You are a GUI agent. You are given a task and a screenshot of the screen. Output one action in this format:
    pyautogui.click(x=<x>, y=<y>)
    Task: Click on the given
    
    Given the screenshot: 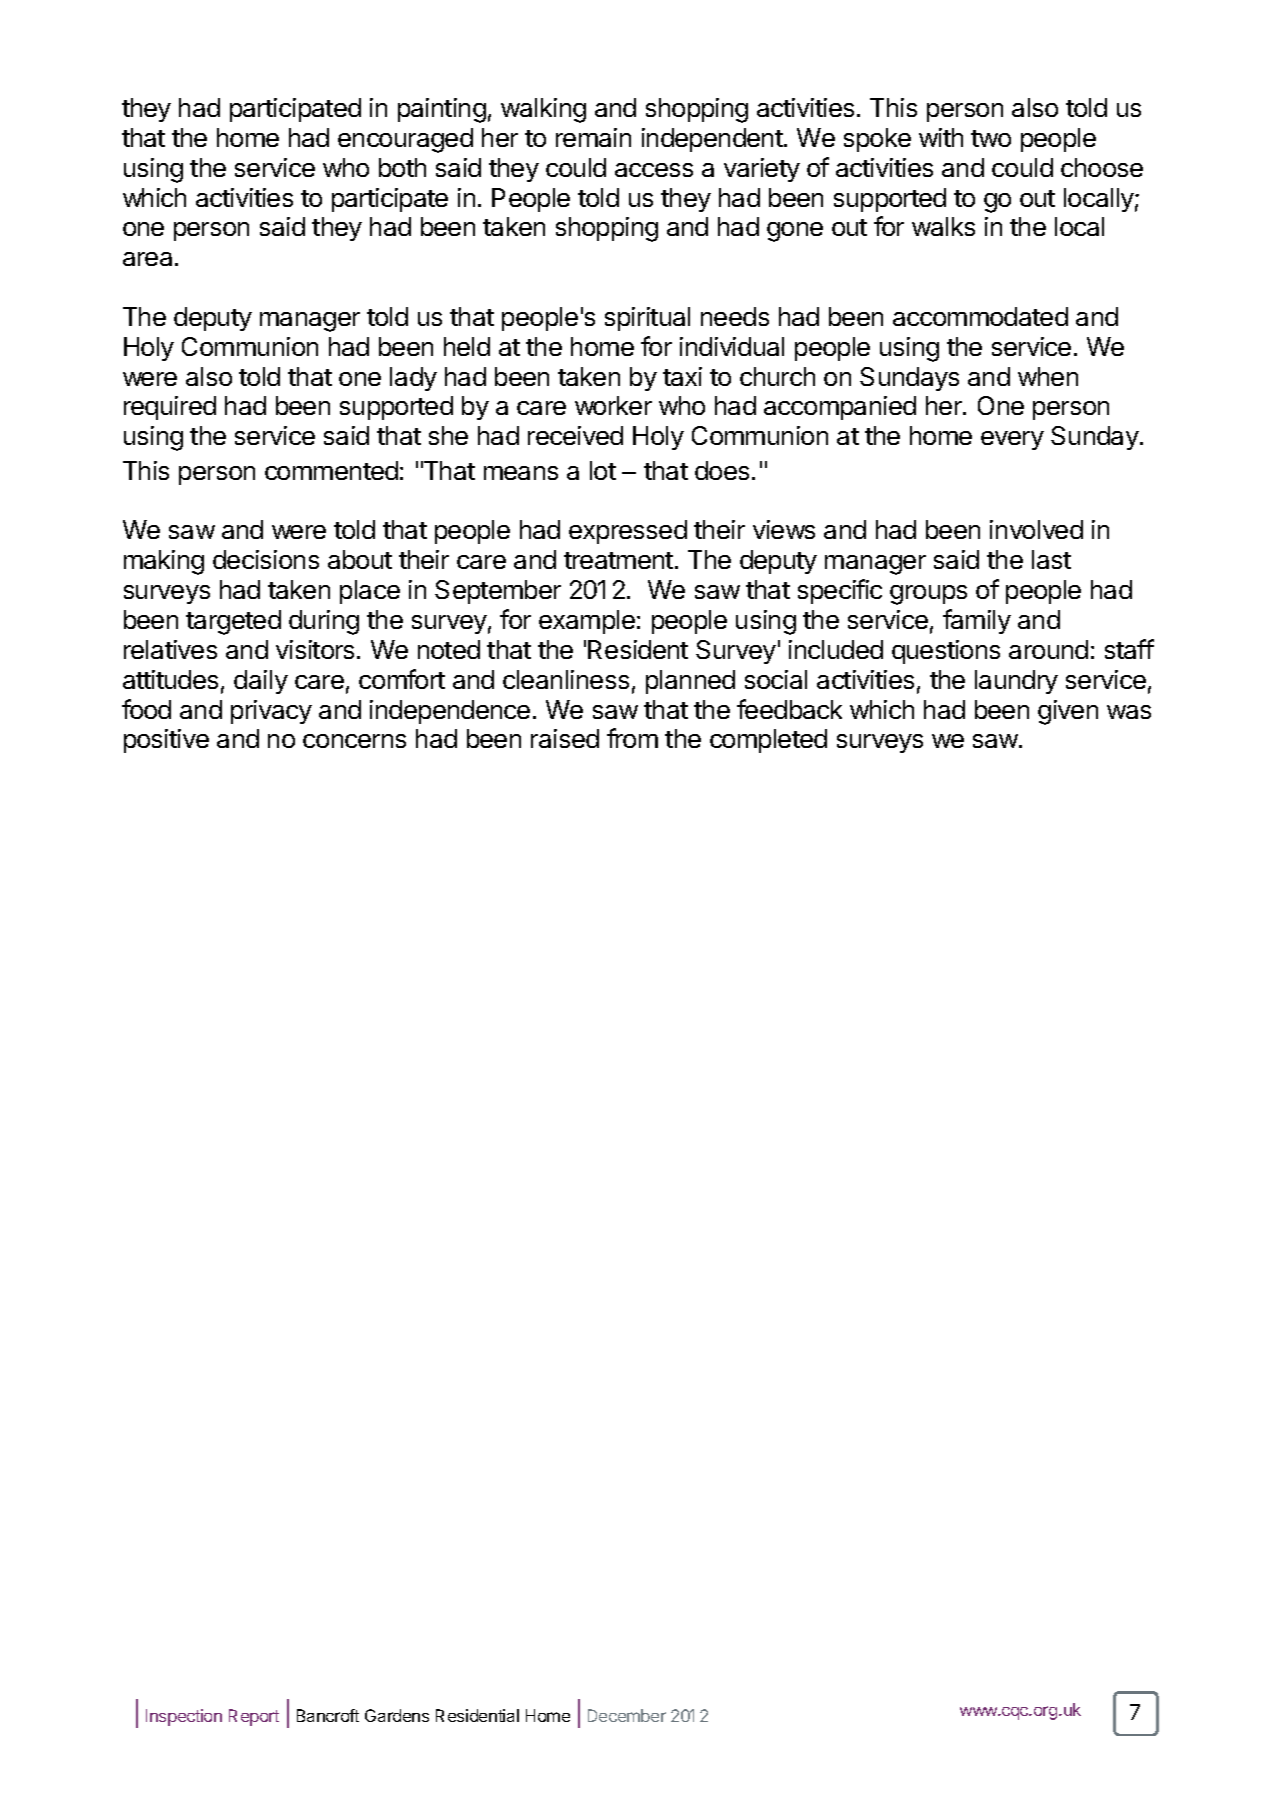 What is the action you would take?
    pyautogui.click(x=1068, y=712)
